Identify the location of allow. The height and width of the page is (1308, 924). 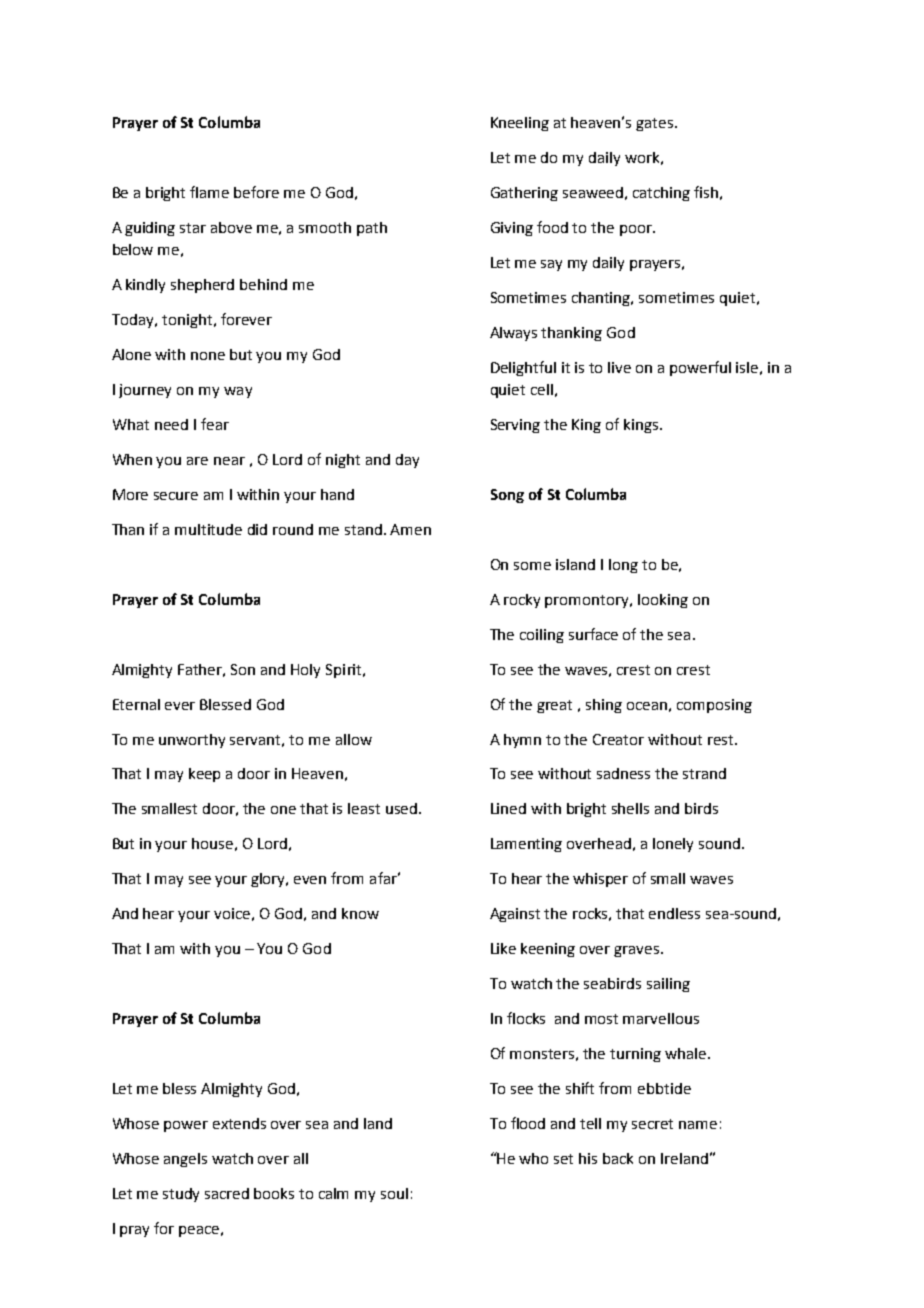
(354, 739).
